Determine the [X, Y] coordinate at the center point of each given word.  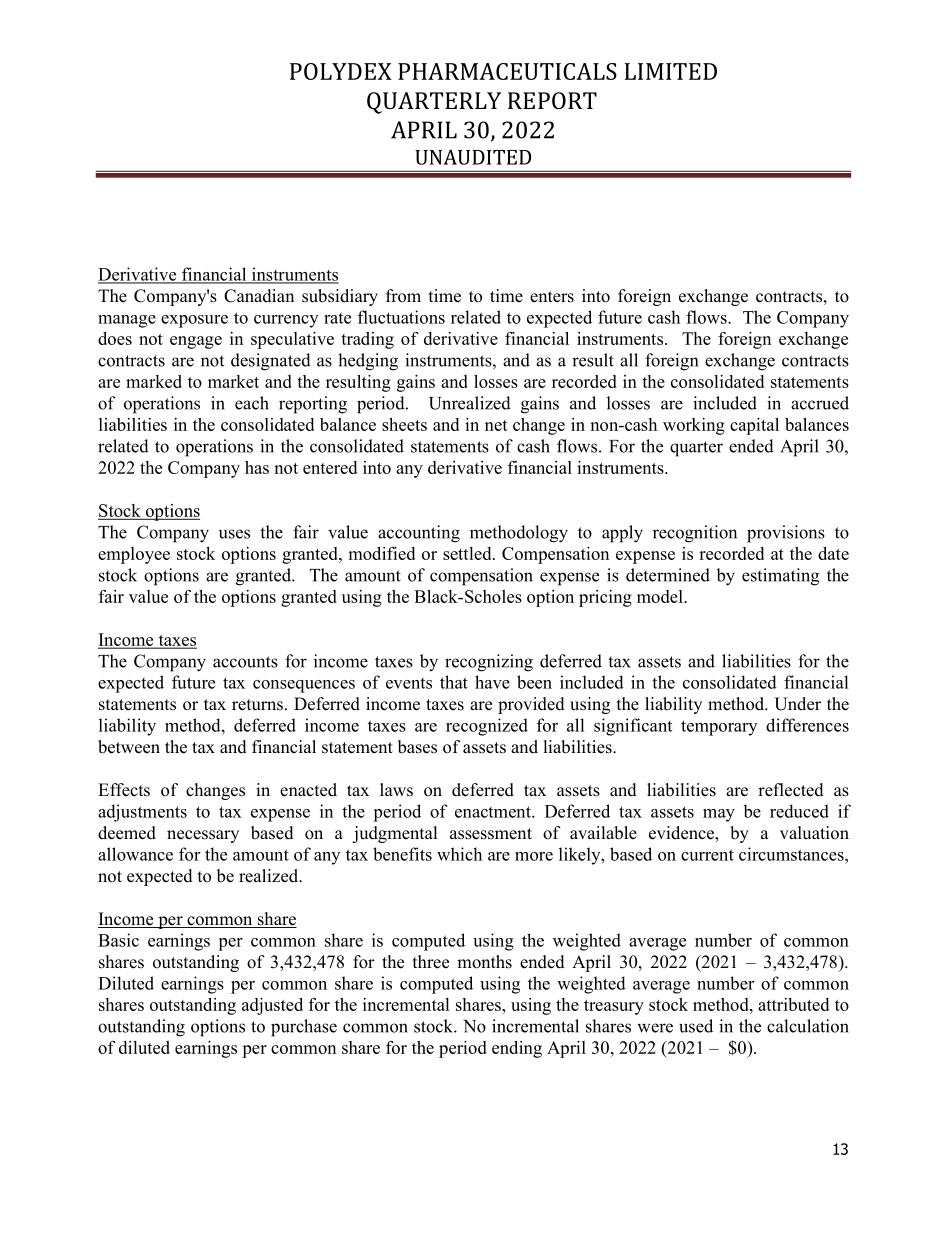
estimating [780, 577]
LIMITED [671, 71]
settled [468, 553]
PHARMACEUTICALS [507, 71]
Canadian [259, 296]
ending [517, 1049]
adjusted [272, 1006]
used [696, 1026]
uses [234, 534]
